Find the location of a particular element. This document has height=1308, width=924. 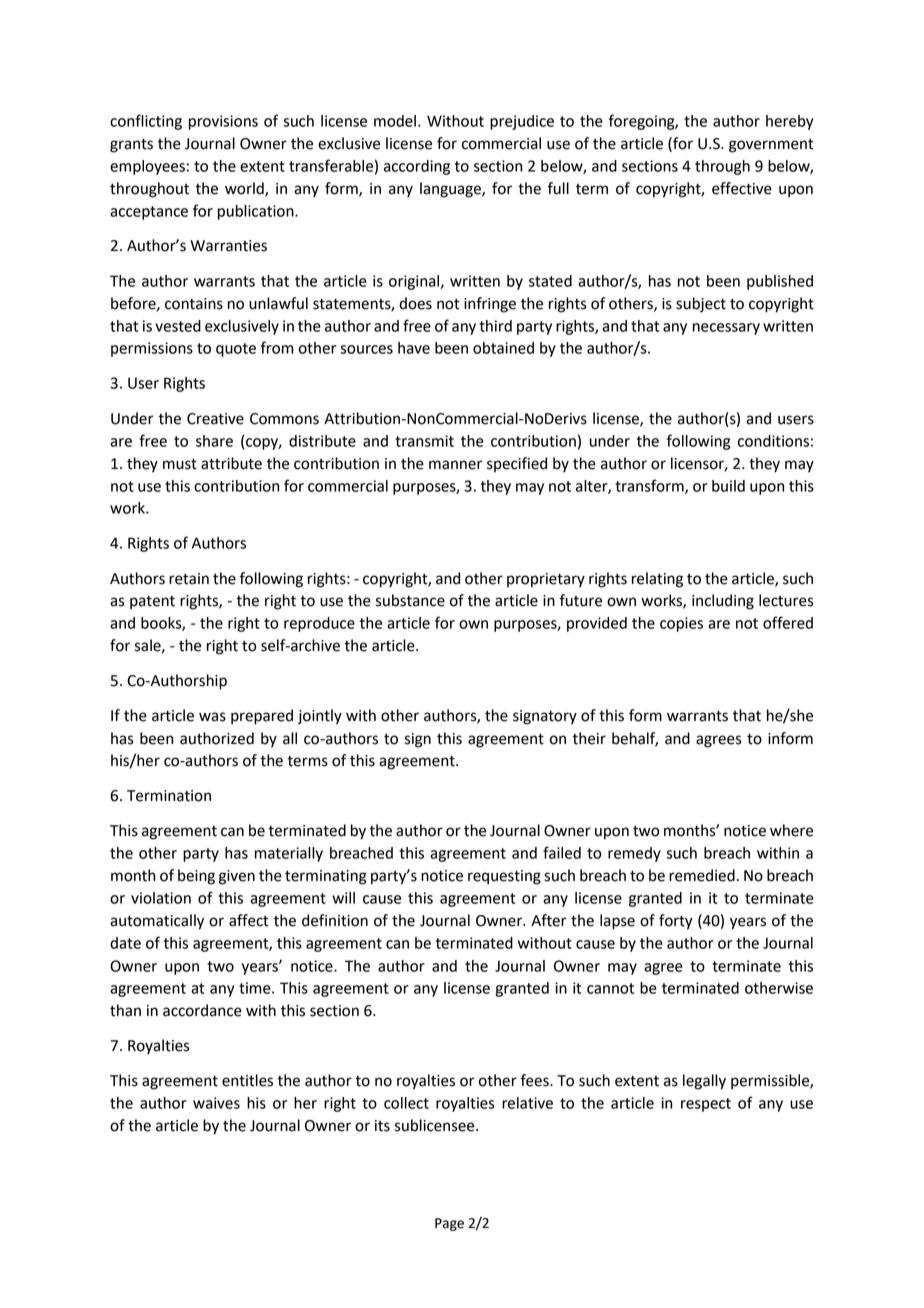

provisions is located at coordinates (223, 122).
